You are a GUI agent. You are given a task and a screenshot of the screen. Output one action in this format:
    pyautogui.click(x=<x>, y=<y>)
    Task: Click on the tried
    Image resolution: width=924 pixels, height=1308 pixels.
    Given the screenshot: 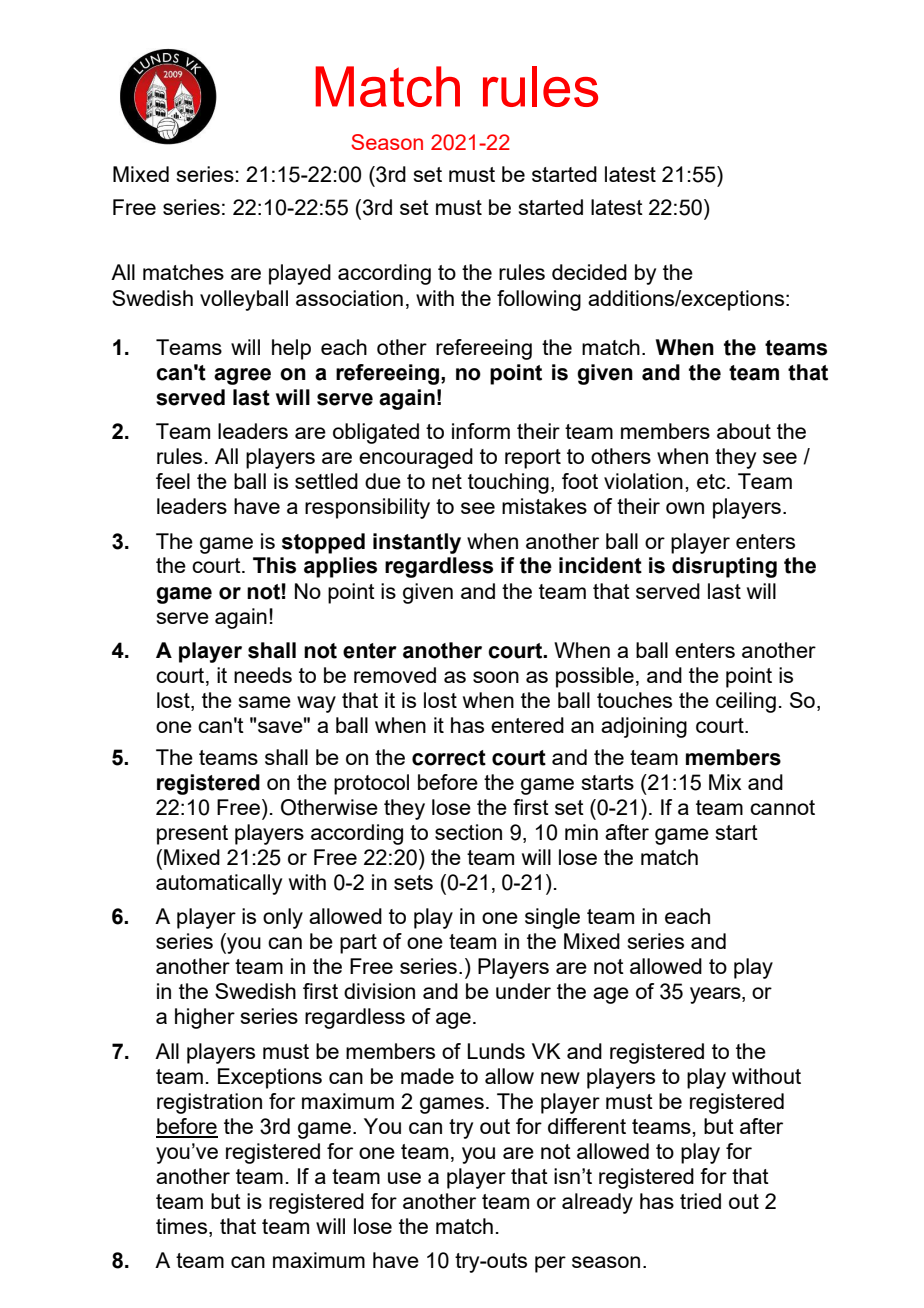 What is the action you would take?
    pyautogui.click(x=700, y=1201)
